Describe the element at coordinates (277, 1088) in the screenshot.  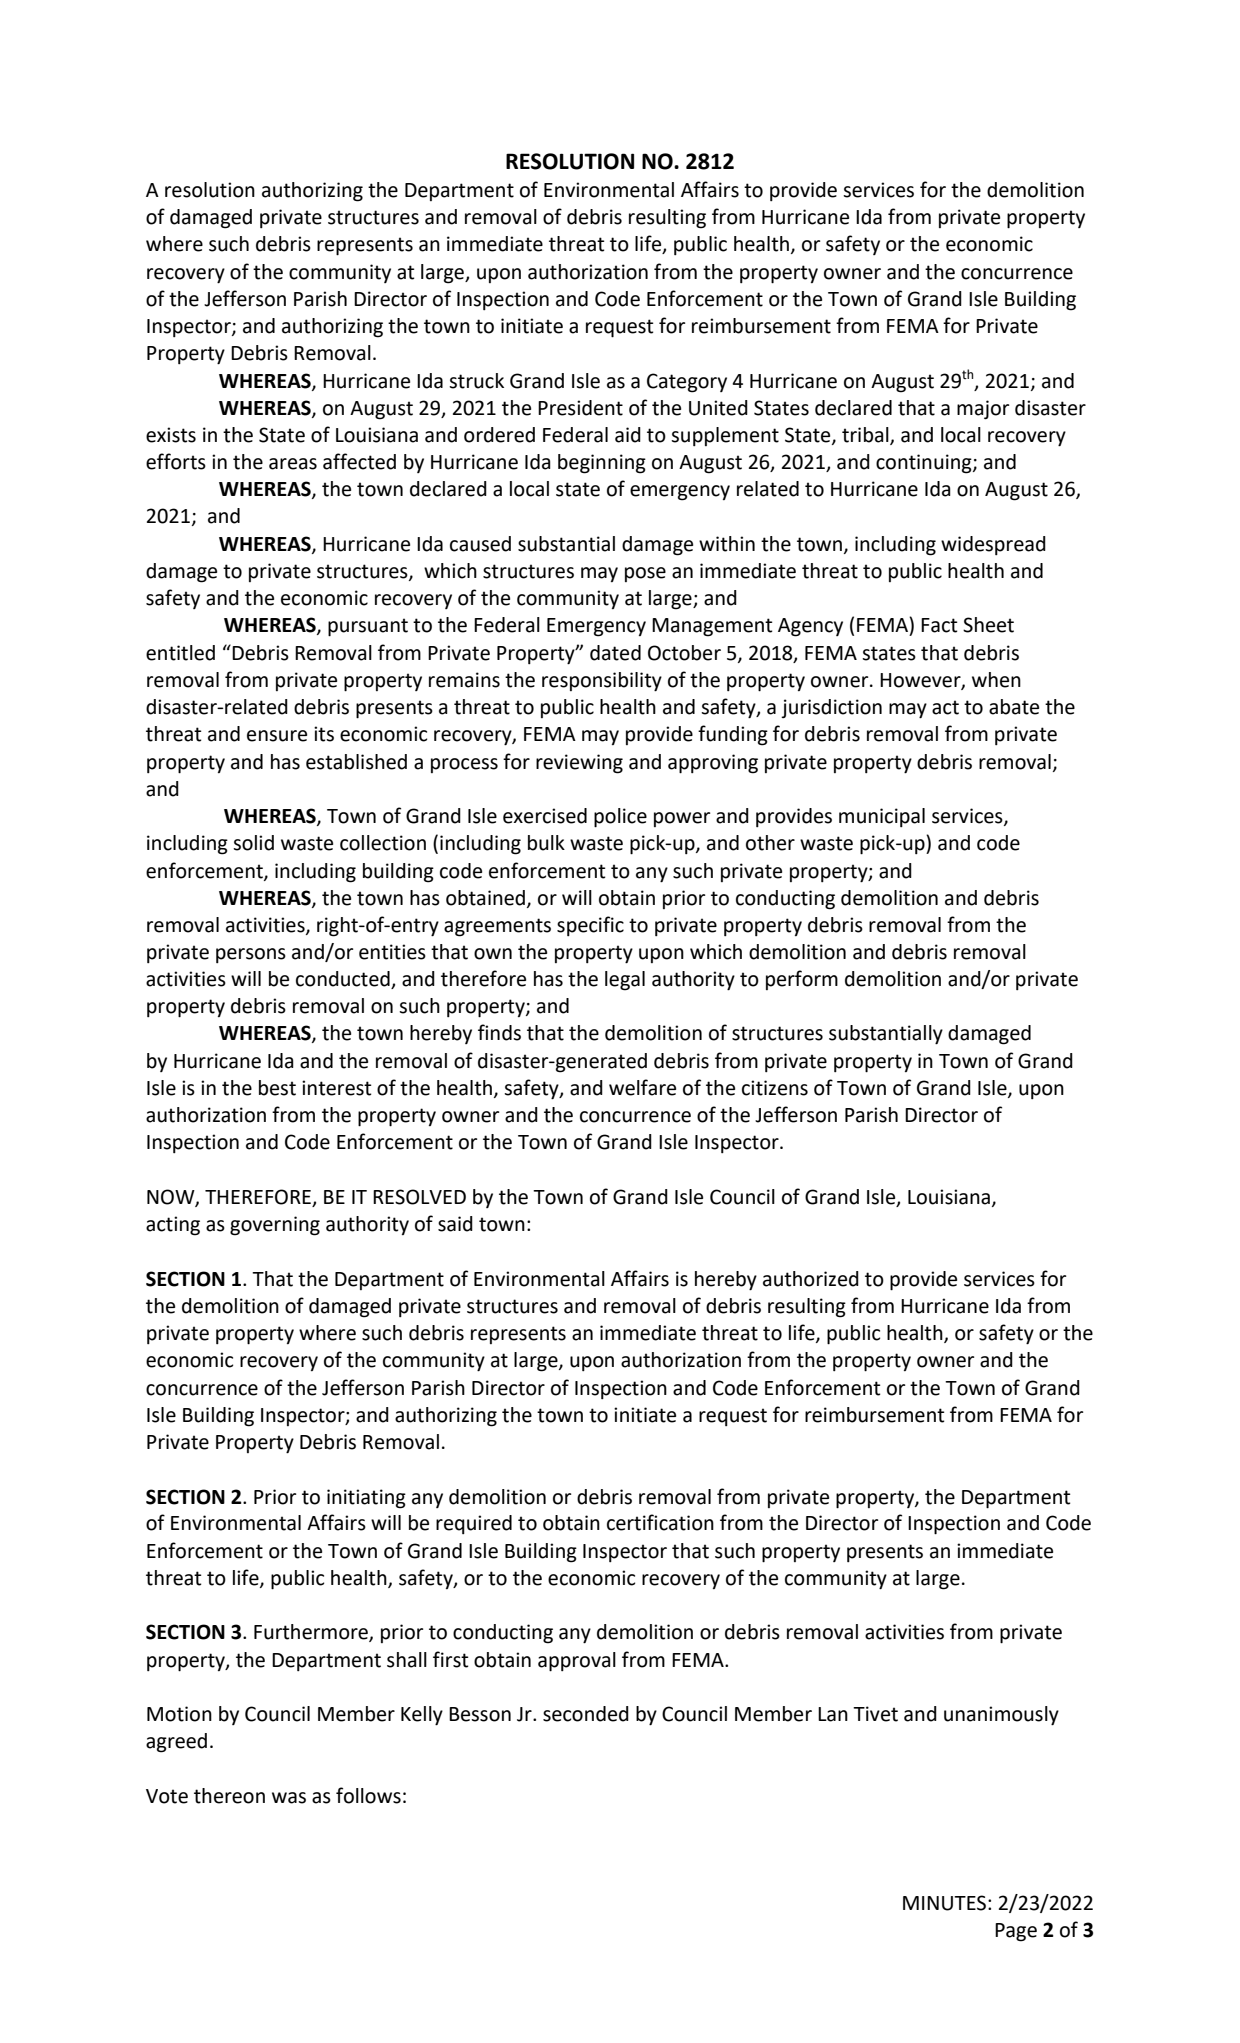
I see `best` at that location.
